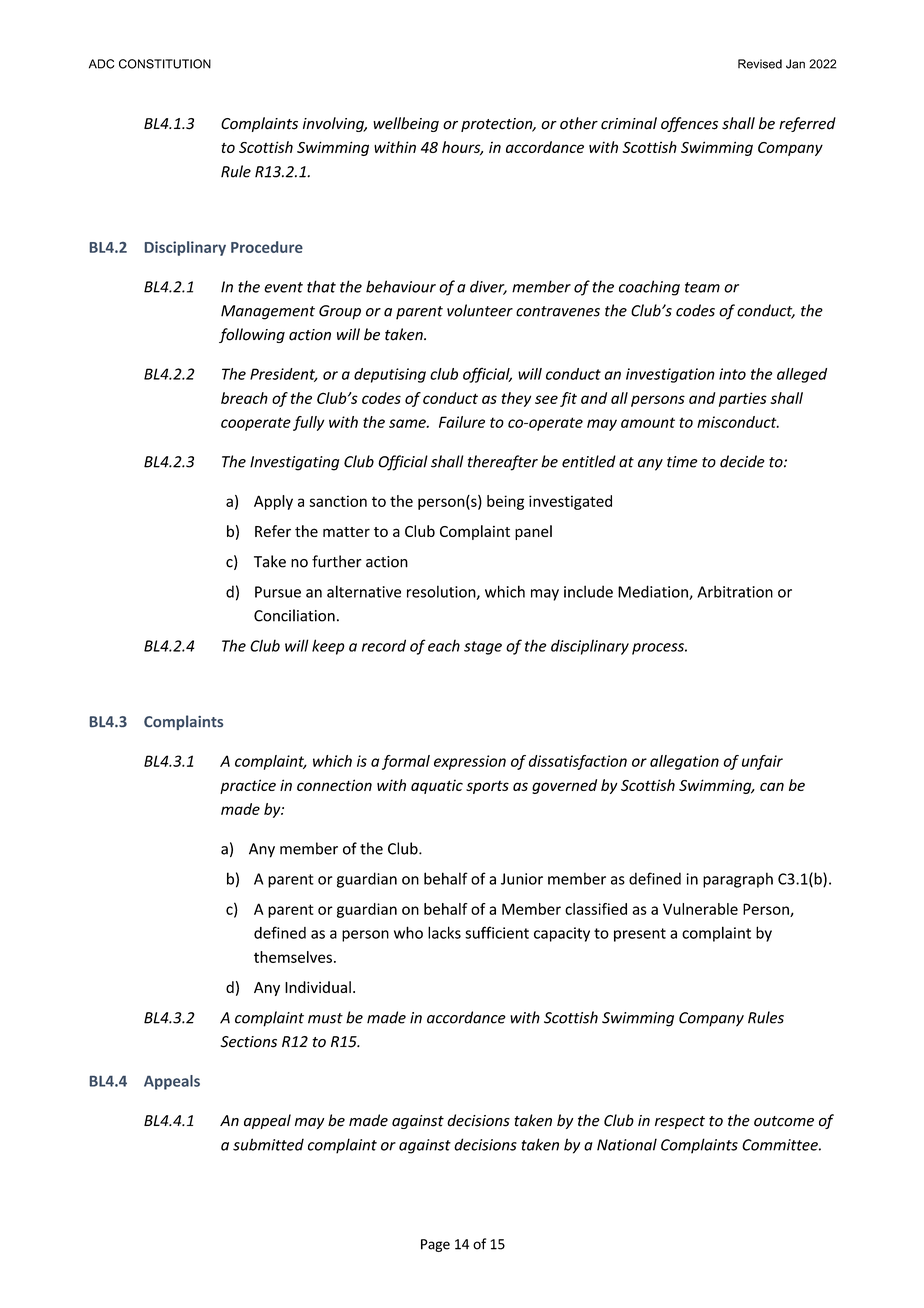 Image resolution: width=924 pixels, height=1308 pixels. I want to click on Conciliation, so click(294, 615).
